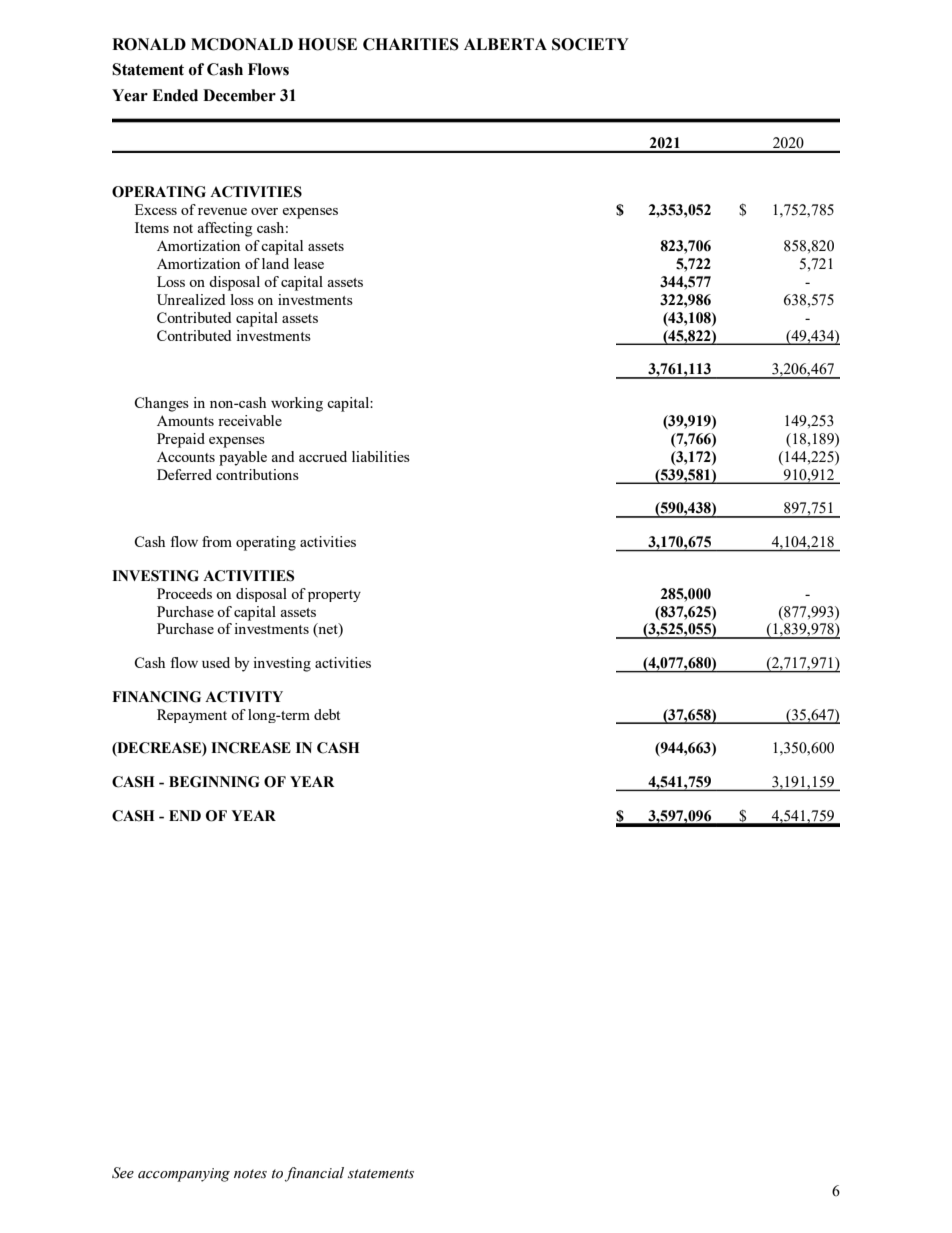  I want to click on notes, so click(250, 1174).
